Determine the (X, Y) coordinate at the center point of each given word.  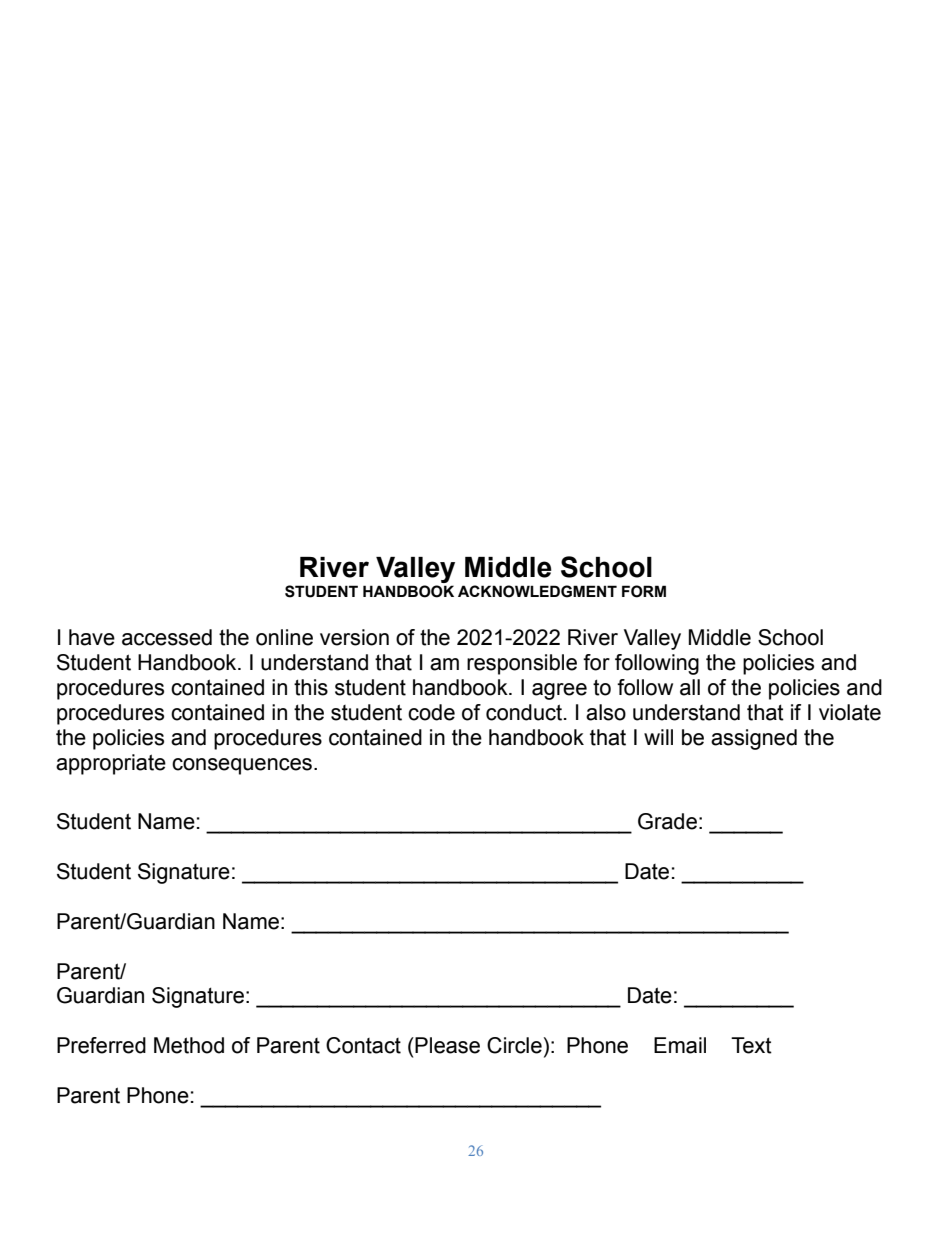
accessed (167, 637)
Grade (667, 821)
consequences (242, 766)
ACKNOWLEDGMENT (537, 591)
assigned (754, 739)
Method (189, 1045)
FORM (644, 591)
